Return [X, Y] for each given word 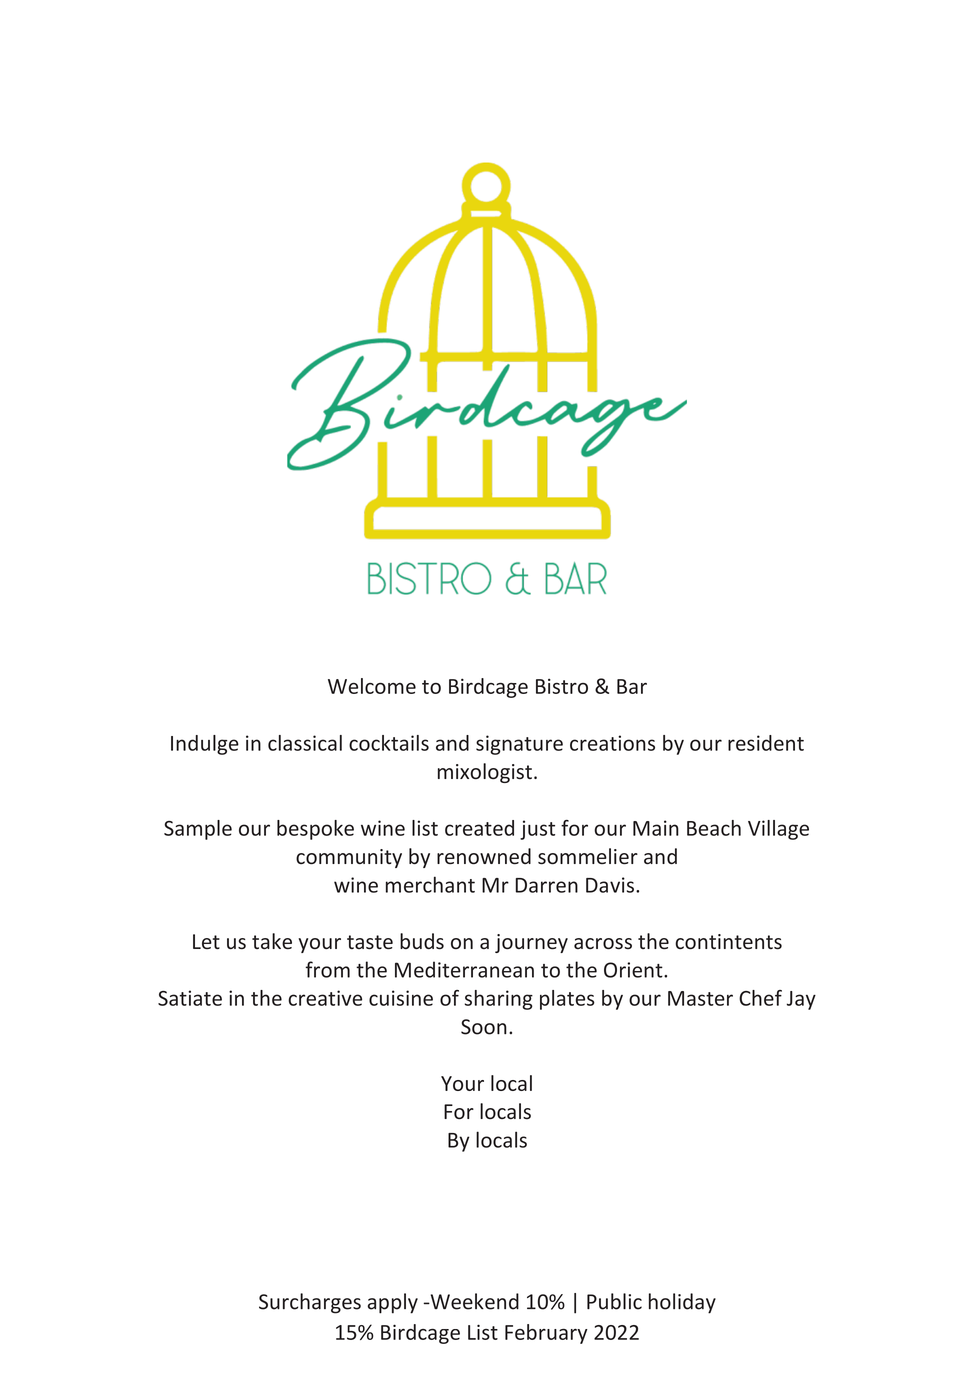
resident [766, 743]
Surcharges [310, 1303]
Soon [484, 1027]
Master [700, 998]
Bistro [562, 686]
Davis [610, 885]
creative [325, 998]
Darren [546, 885]
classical [305, 743]
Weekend [473, 1301]
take [272, 941]
